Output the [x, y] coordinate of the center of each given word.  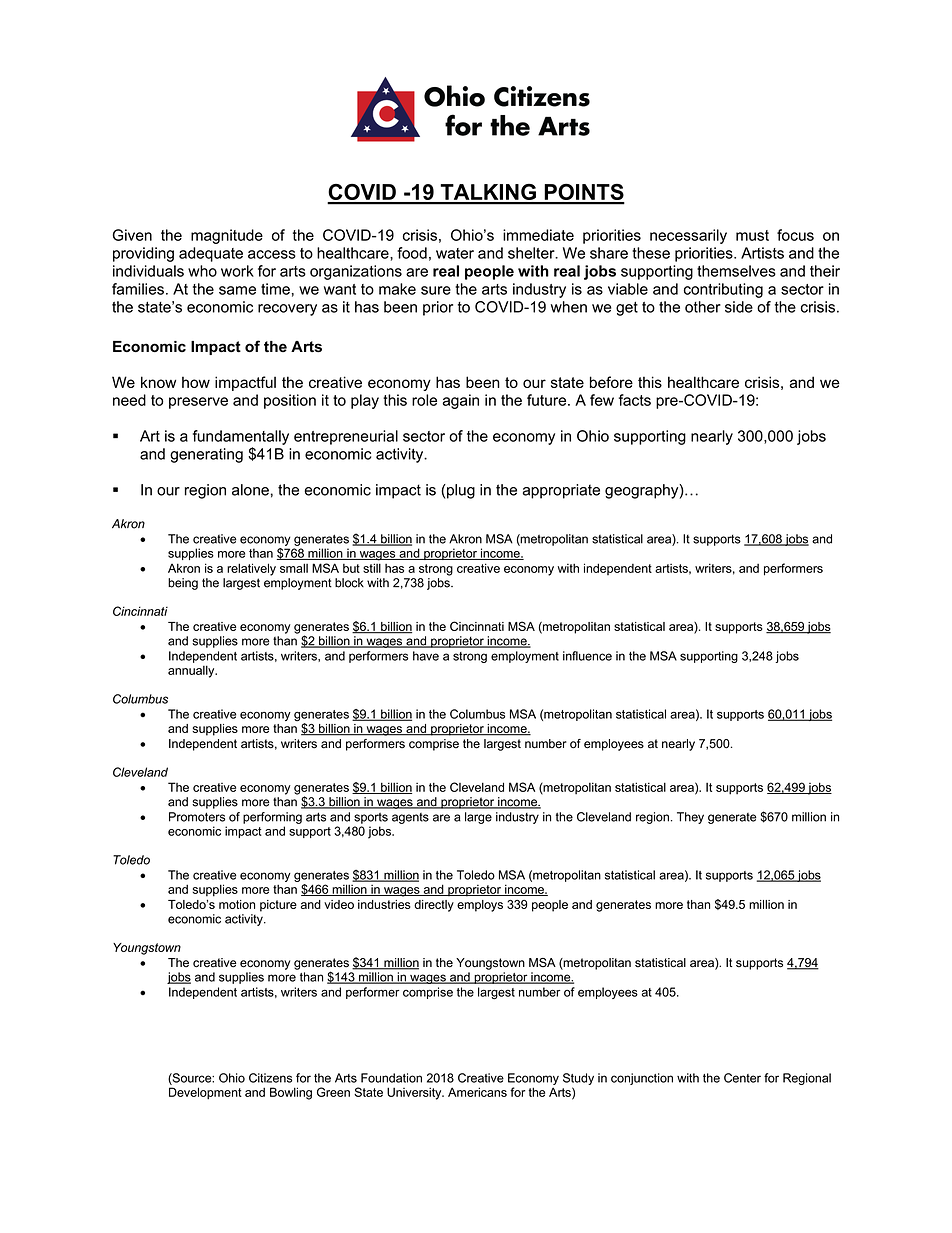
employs [480, 906]
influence [587, 656]
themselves [736, 271]
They [690, 818]
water [455, 253]
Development [205, 1093]
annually [192, 671]
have [426, 656]
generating [206, 455]
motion [237, 904]
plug [460, 491]
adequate [211, 254]
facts [635, 400]
